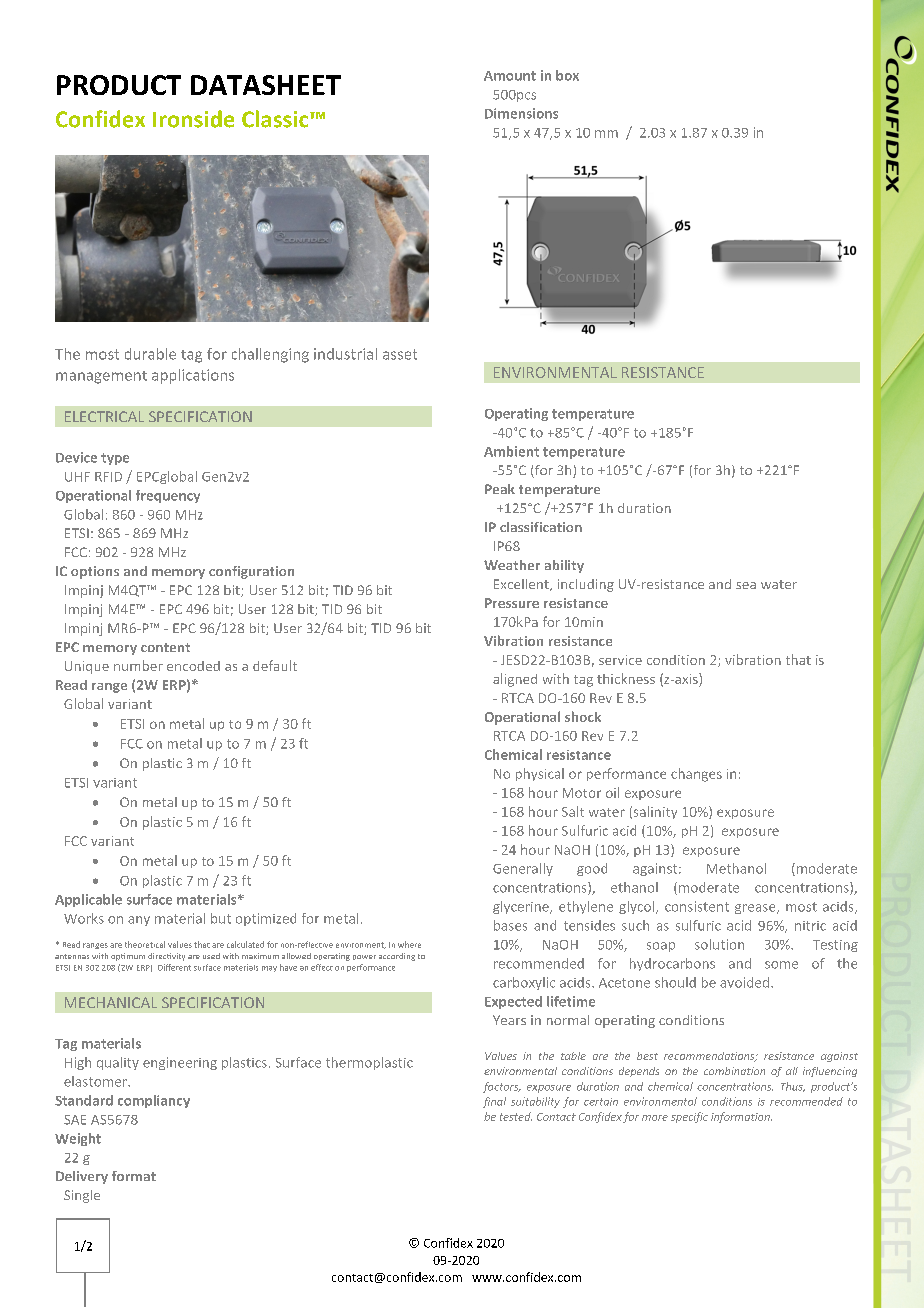 Image resolution: width=924 pixels, height=1308 pixels. I want to click on physical, so click(540, 774).
